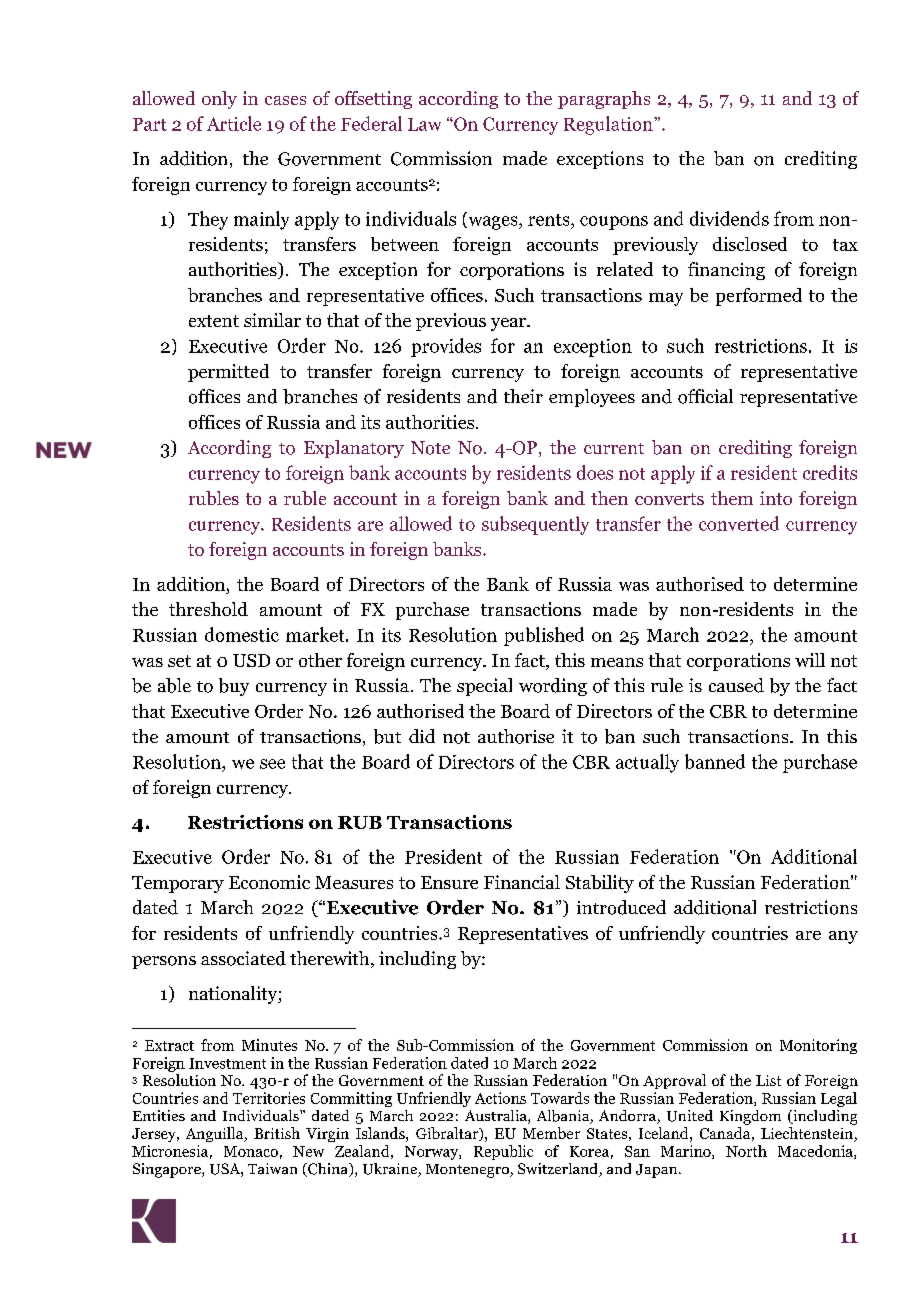 The image size is (924, 1308). What do you see at coordinates (759, 297) in the document?
I see `performed` at bounding box center [759, 297].
